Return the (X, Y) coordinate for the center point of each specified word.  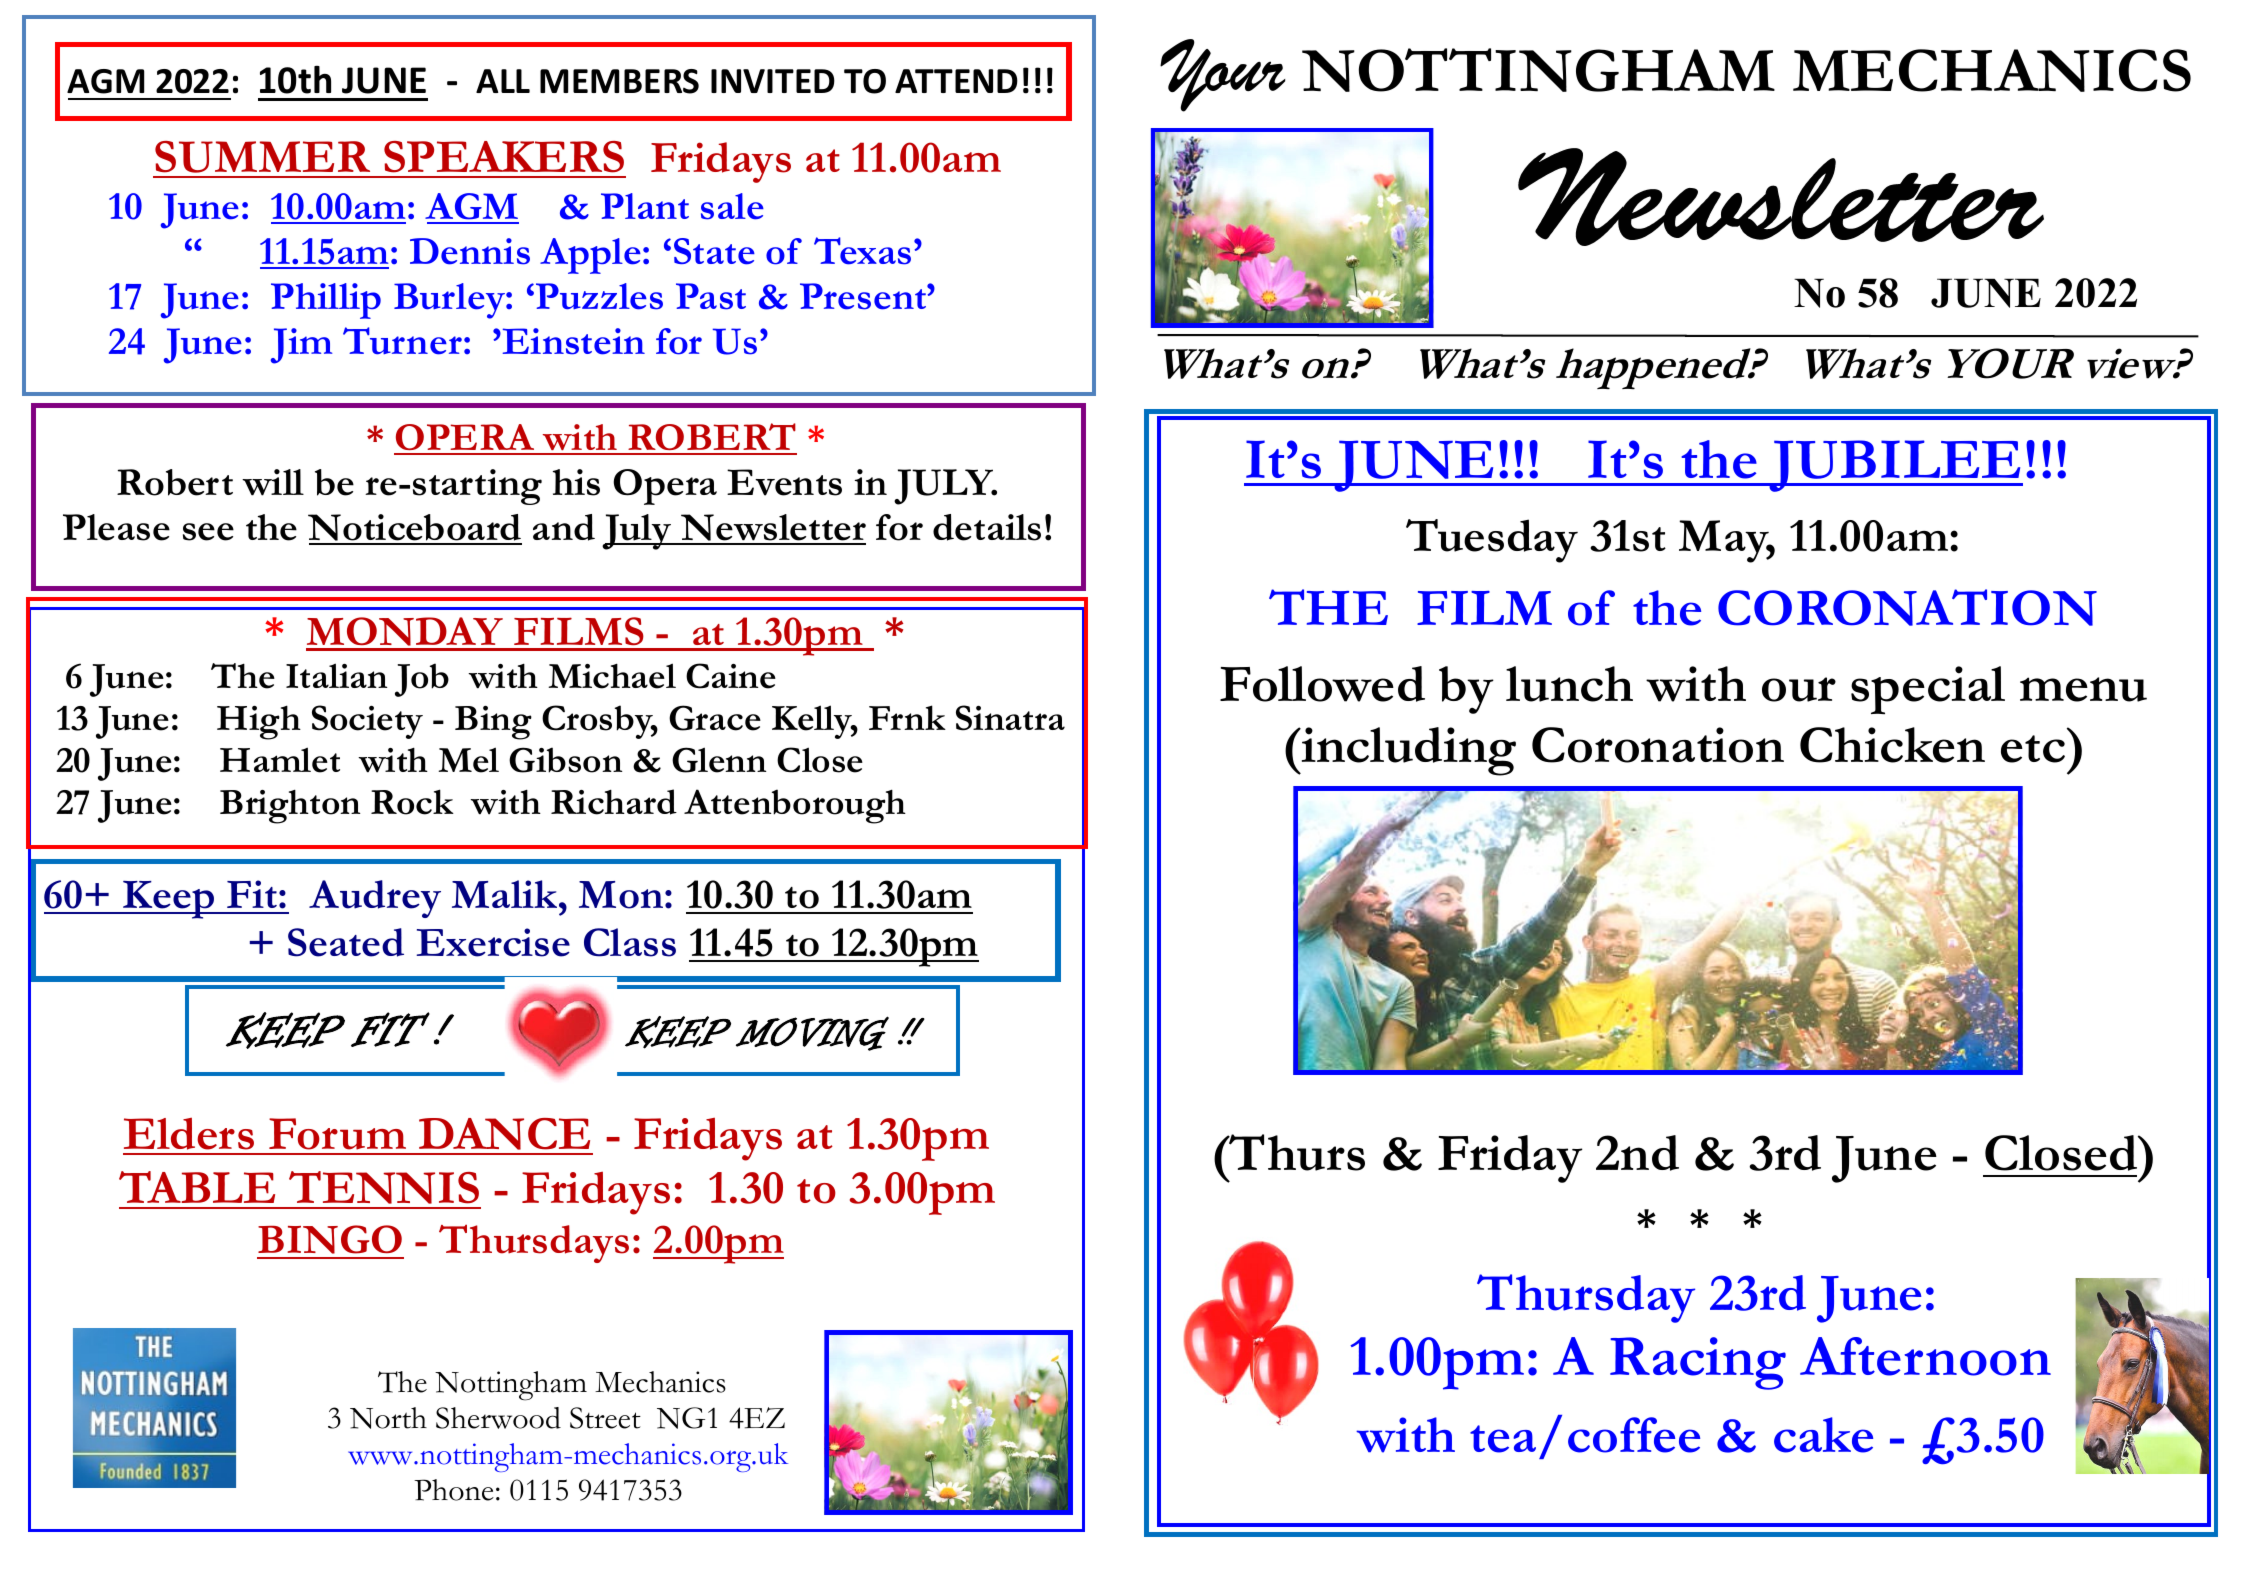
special (1928, 690)
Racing (1698, 1363)
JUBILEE (1895, 466)
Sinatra (1010, 718)
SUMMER (262, 157)
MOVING (812, 1033)
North (388, 1418)
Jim (301, 346)
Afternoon (1925, 1356)
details (987, 527)
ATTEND (956, 81)
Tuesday (1492, 541)
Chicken (1892, 745)
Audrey (375, 899)
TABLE (197, 1187)
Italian (336, 675)
